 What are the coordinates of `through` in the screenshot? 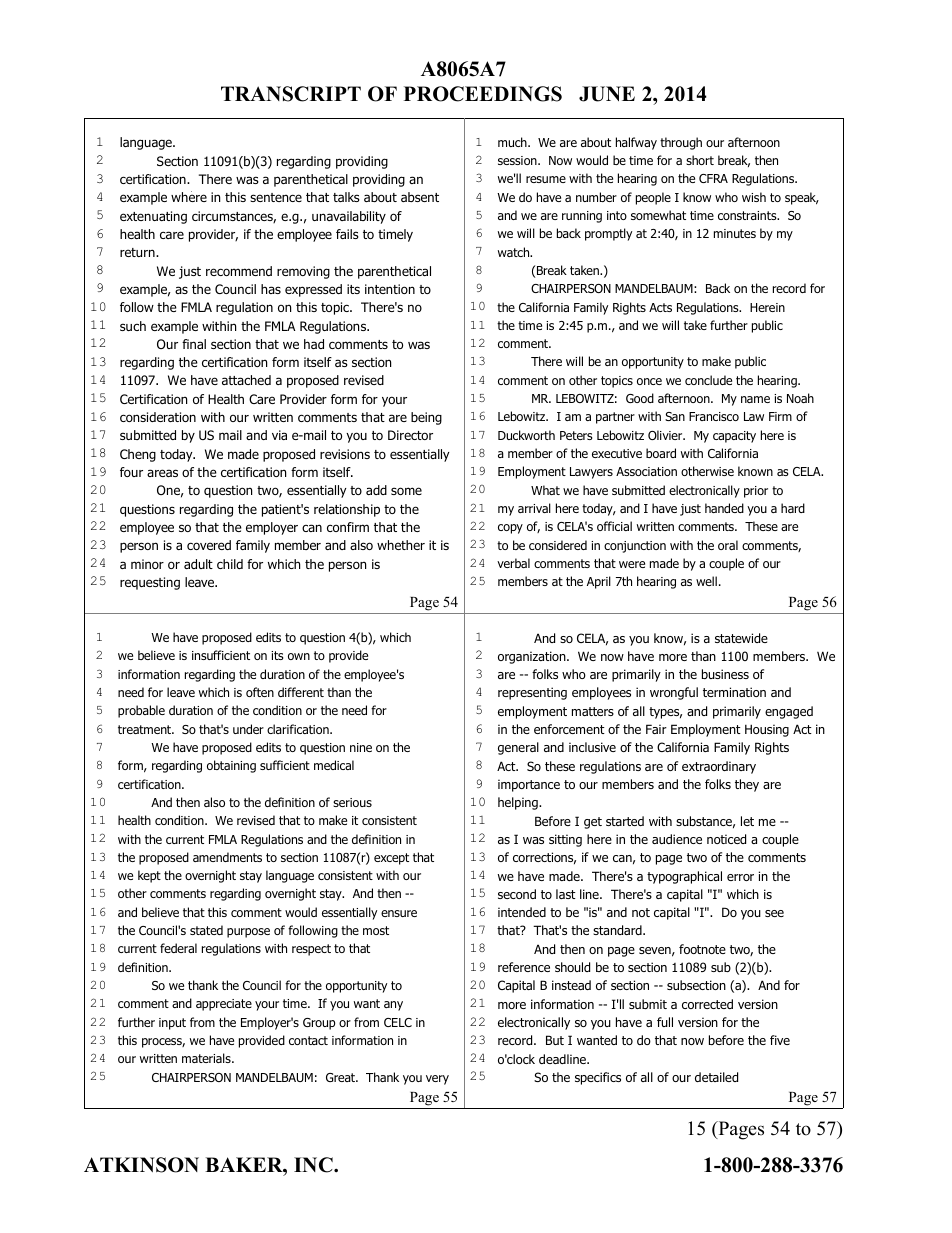 It's located at (681, 143).
